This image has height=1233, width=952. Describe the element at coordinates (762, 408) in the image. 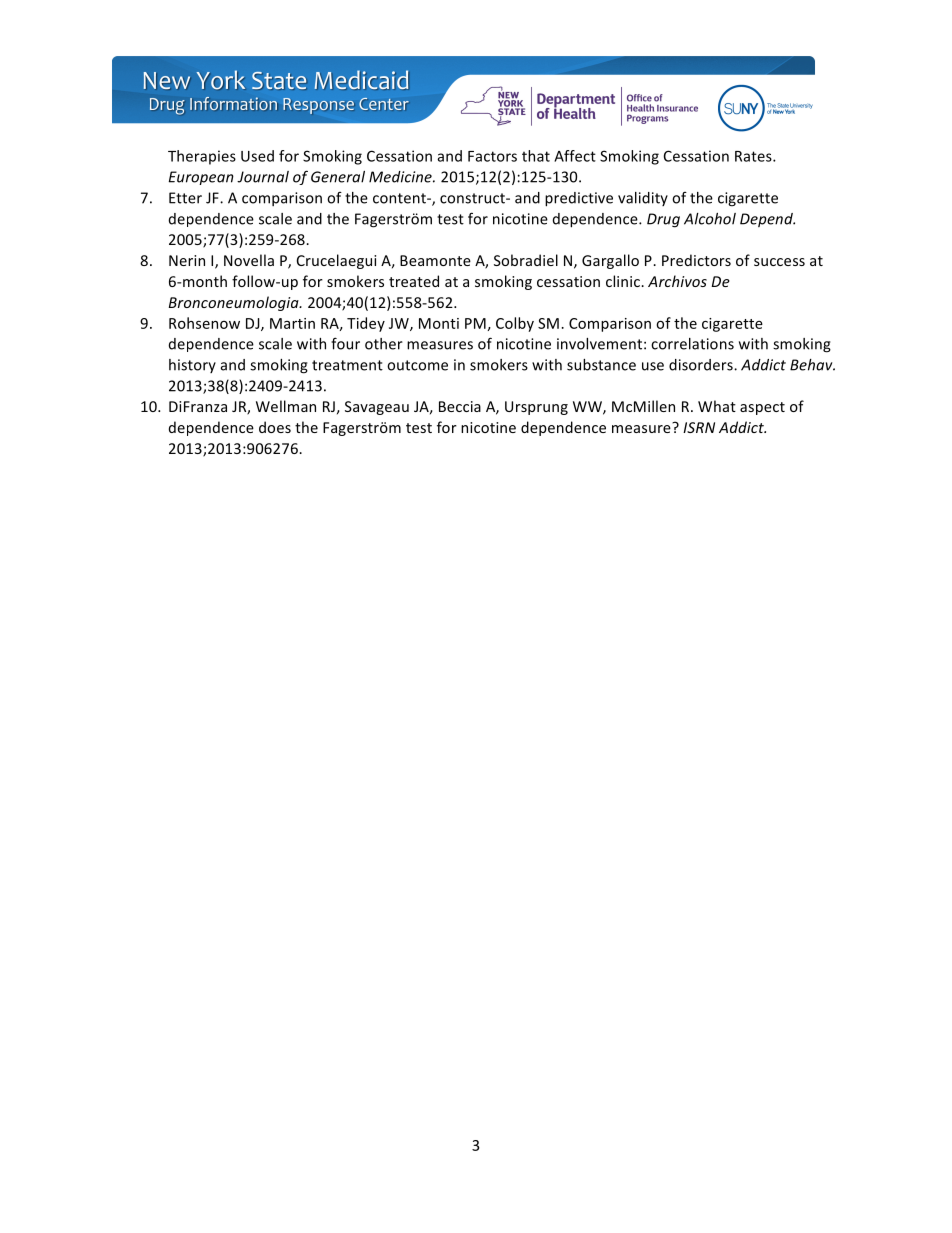

I see `aspect` at that location.
